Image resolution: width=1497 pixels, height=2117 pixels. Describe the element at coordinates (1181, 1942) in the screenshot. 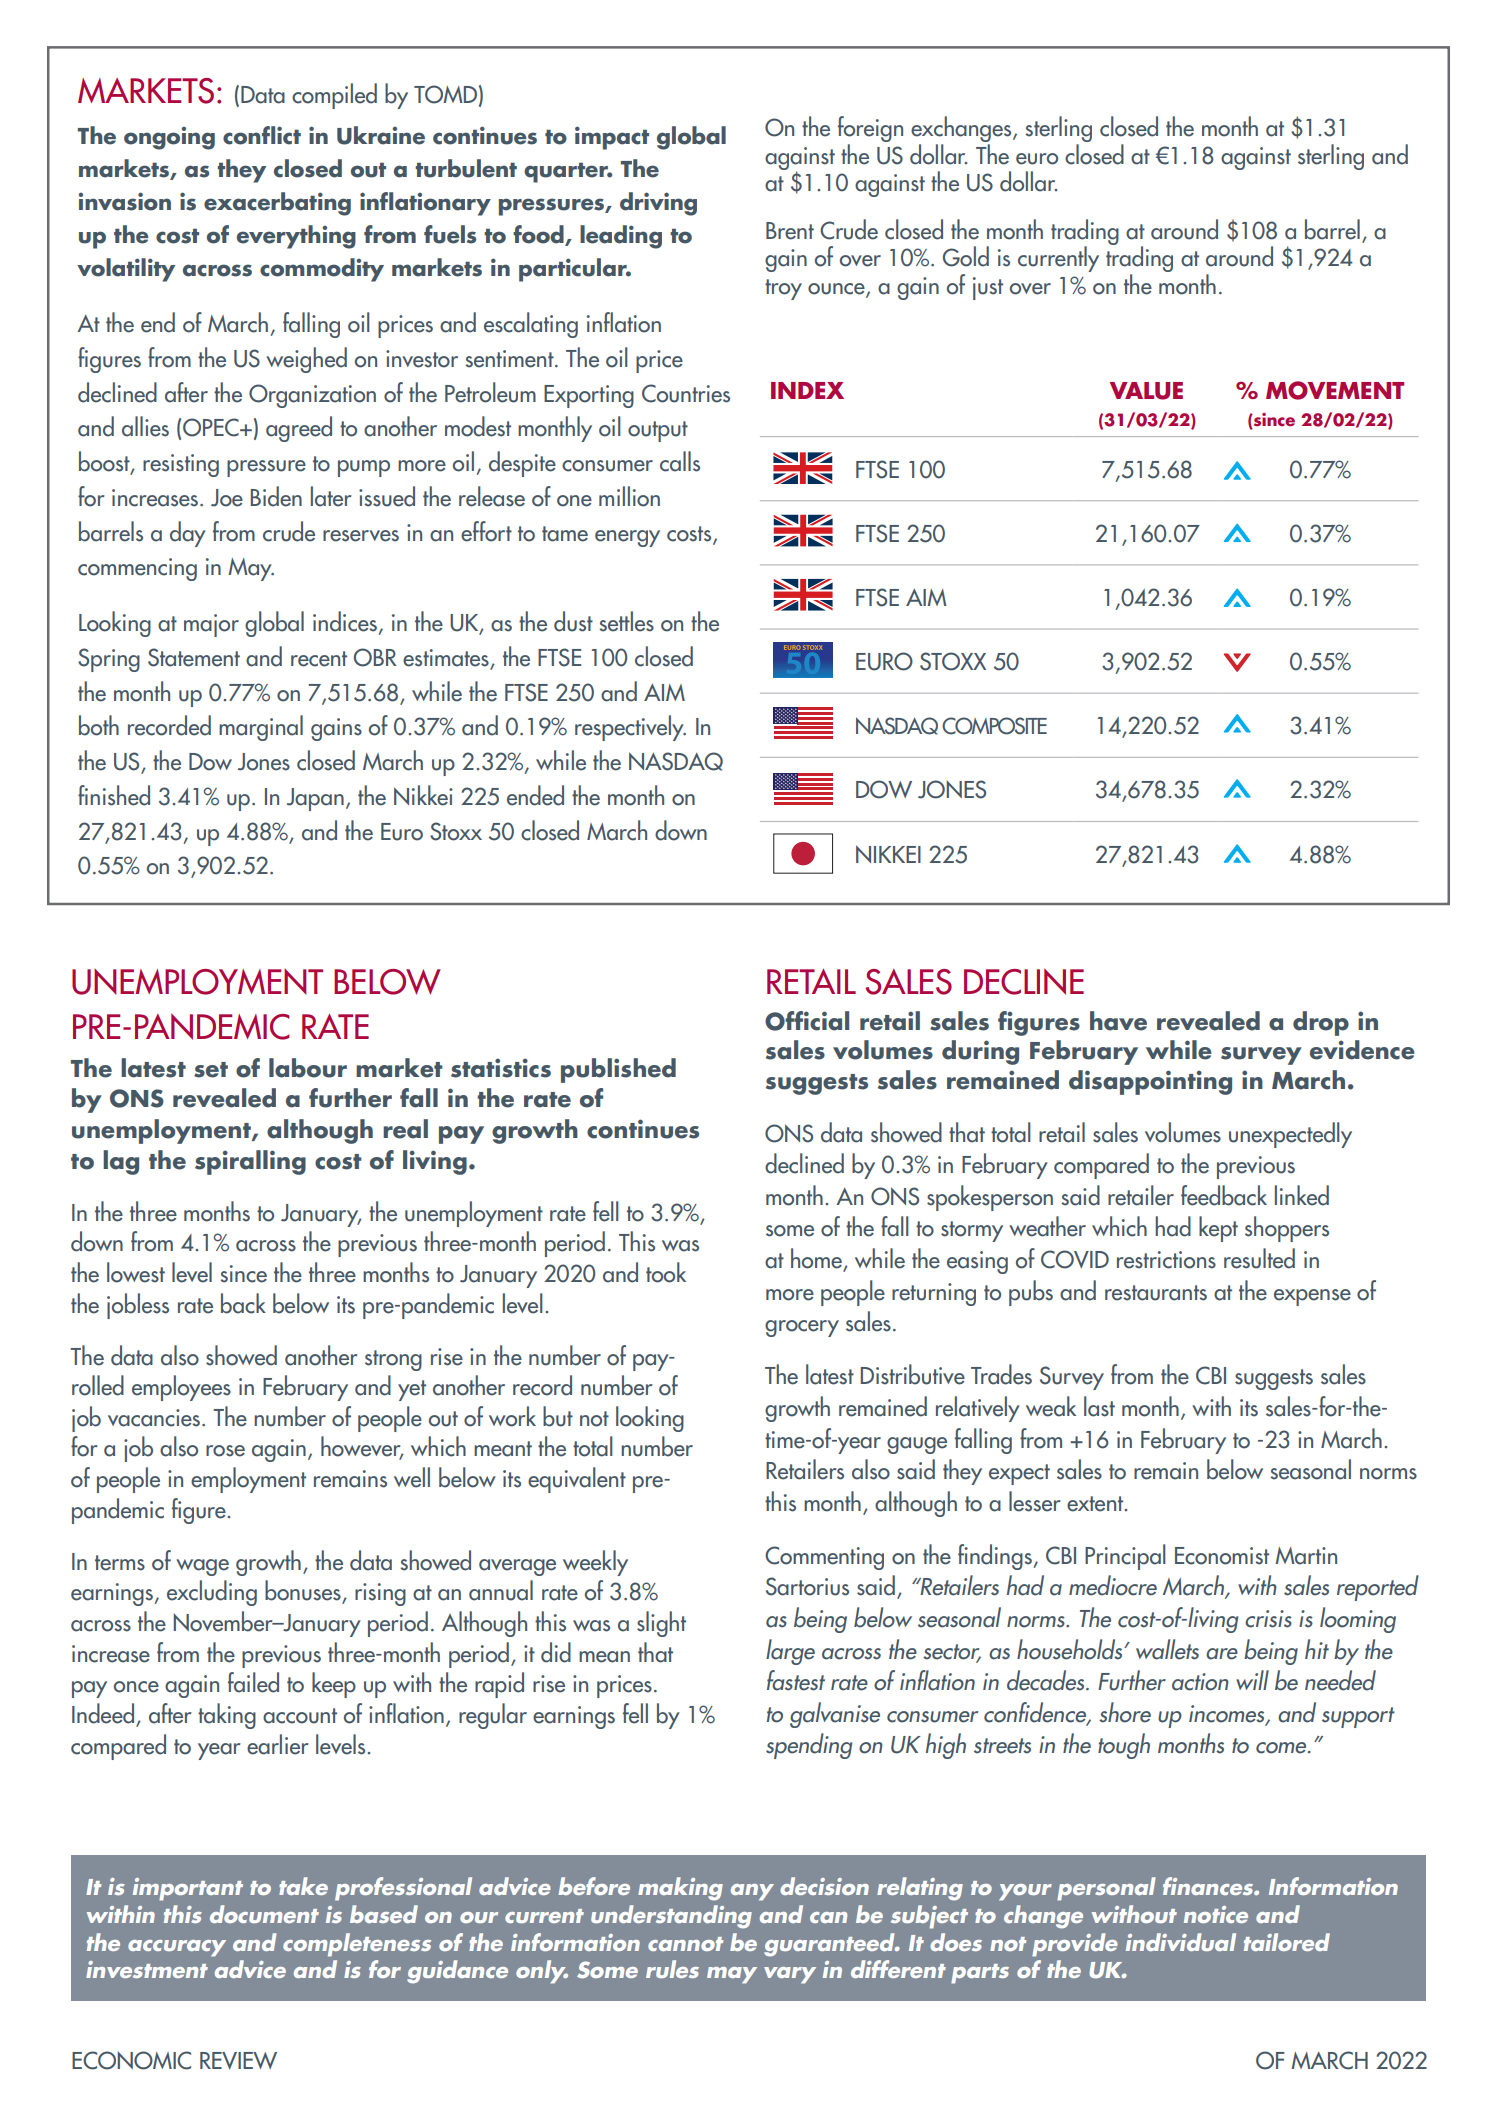

I see `individual` at that location.
